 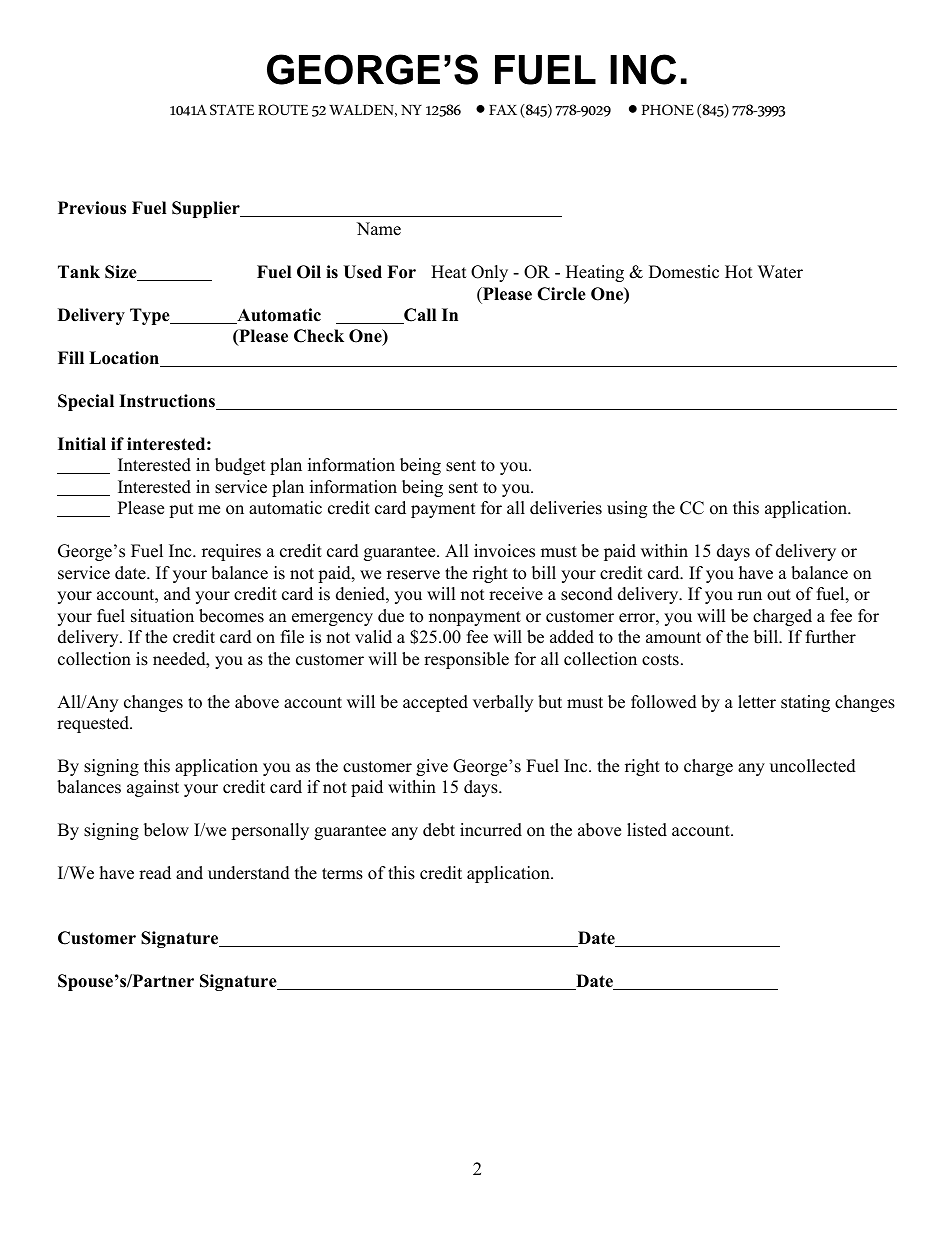 What do you see at coordinates (668, 110) in the image?
I see `PHONE` at bounding box center [668, 110].
